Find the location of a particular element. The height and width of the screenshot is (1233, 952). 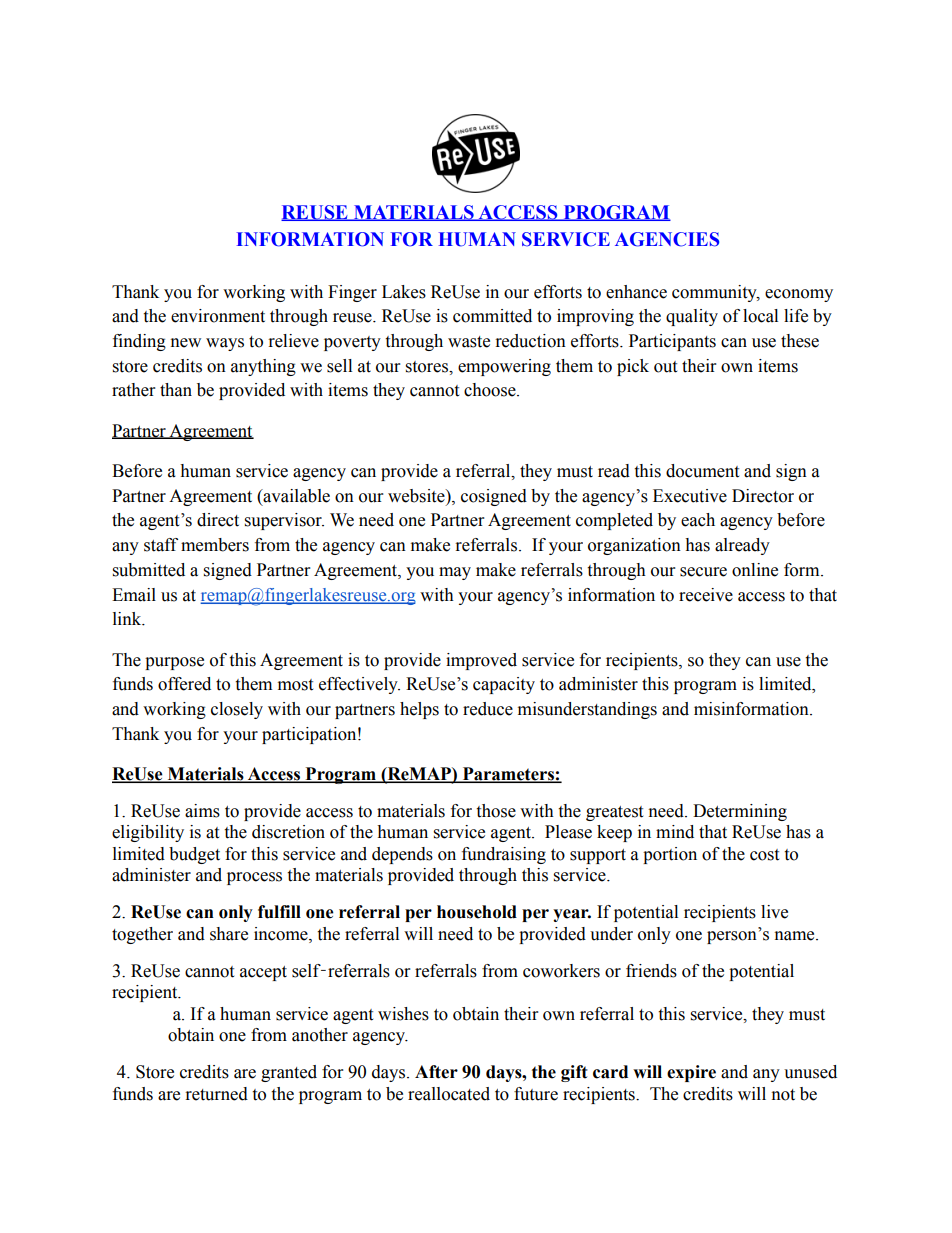

environment is located at coordinates (218, 316).
